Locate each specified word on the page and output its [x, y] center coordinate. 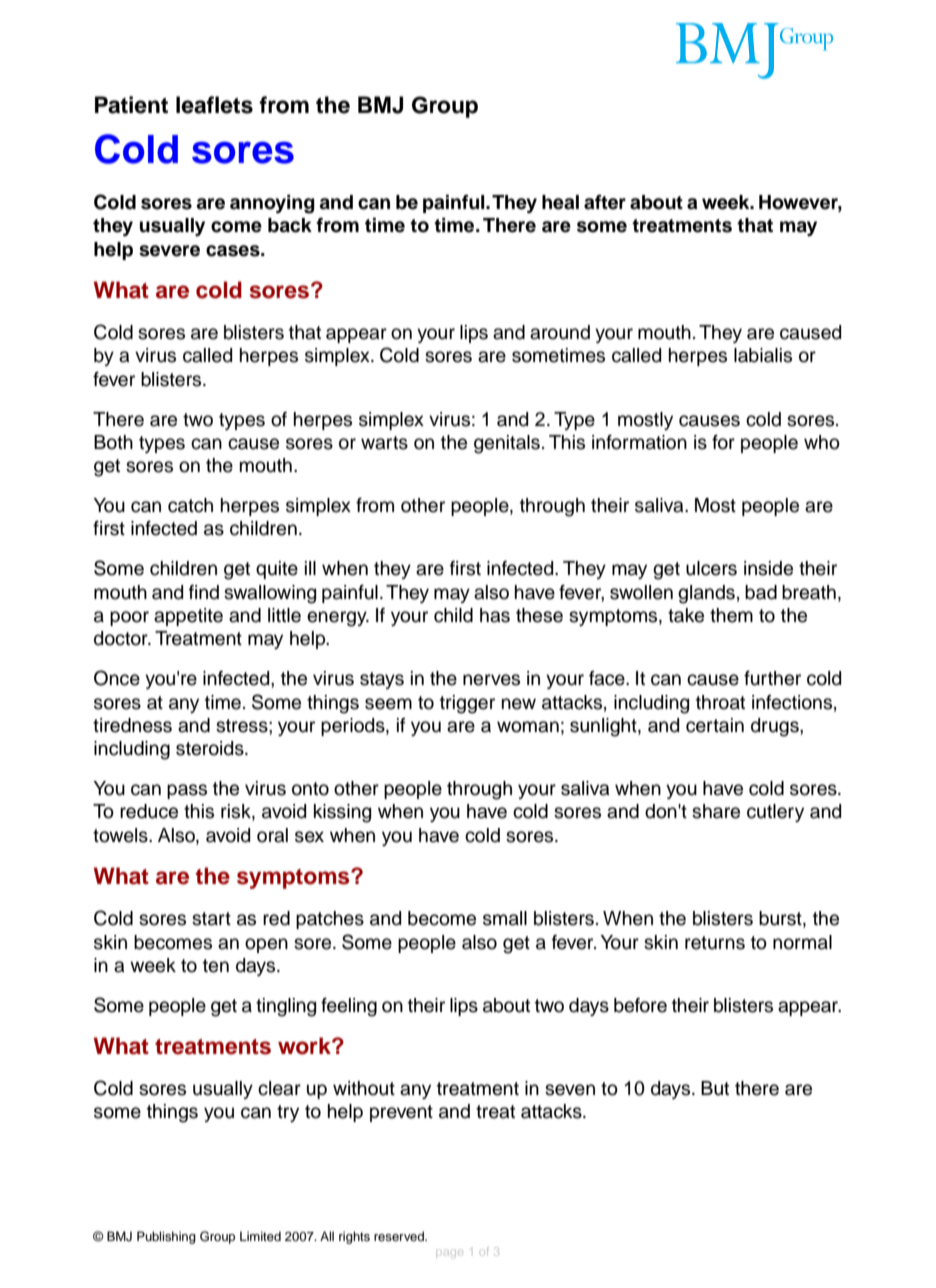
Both [113, 442]
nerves [491, 680]
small [505, 918]
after [605, 202]
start [211, 919]
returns [715, 943]
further [772, 678]
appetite [188, 617]
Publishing [166, 1237]
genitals [507, 444]
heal [560, 202]
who [822, 442]
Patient [131, 105]
